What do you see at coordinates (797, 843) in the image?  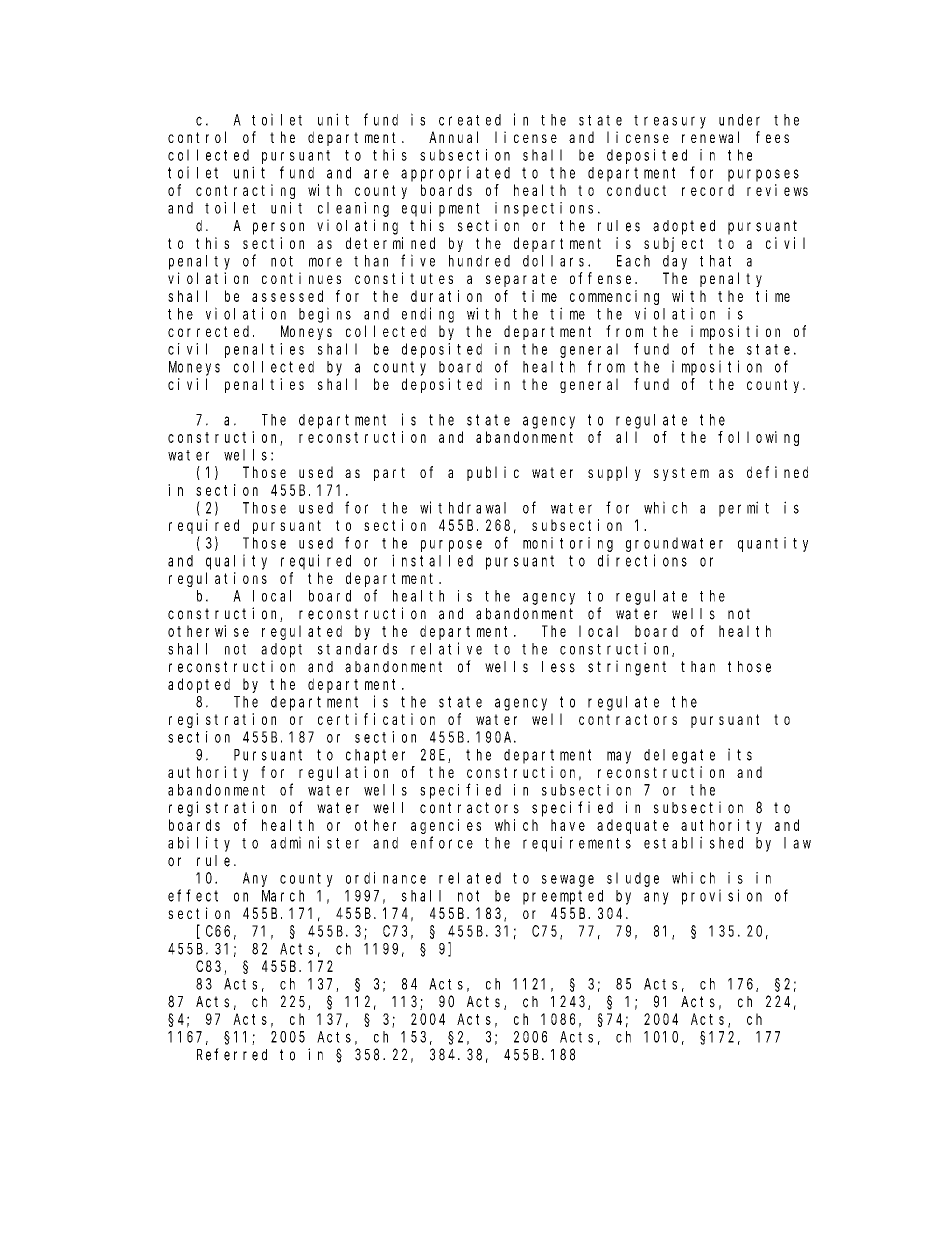 I see `law` at bounding box center [797, 843].
